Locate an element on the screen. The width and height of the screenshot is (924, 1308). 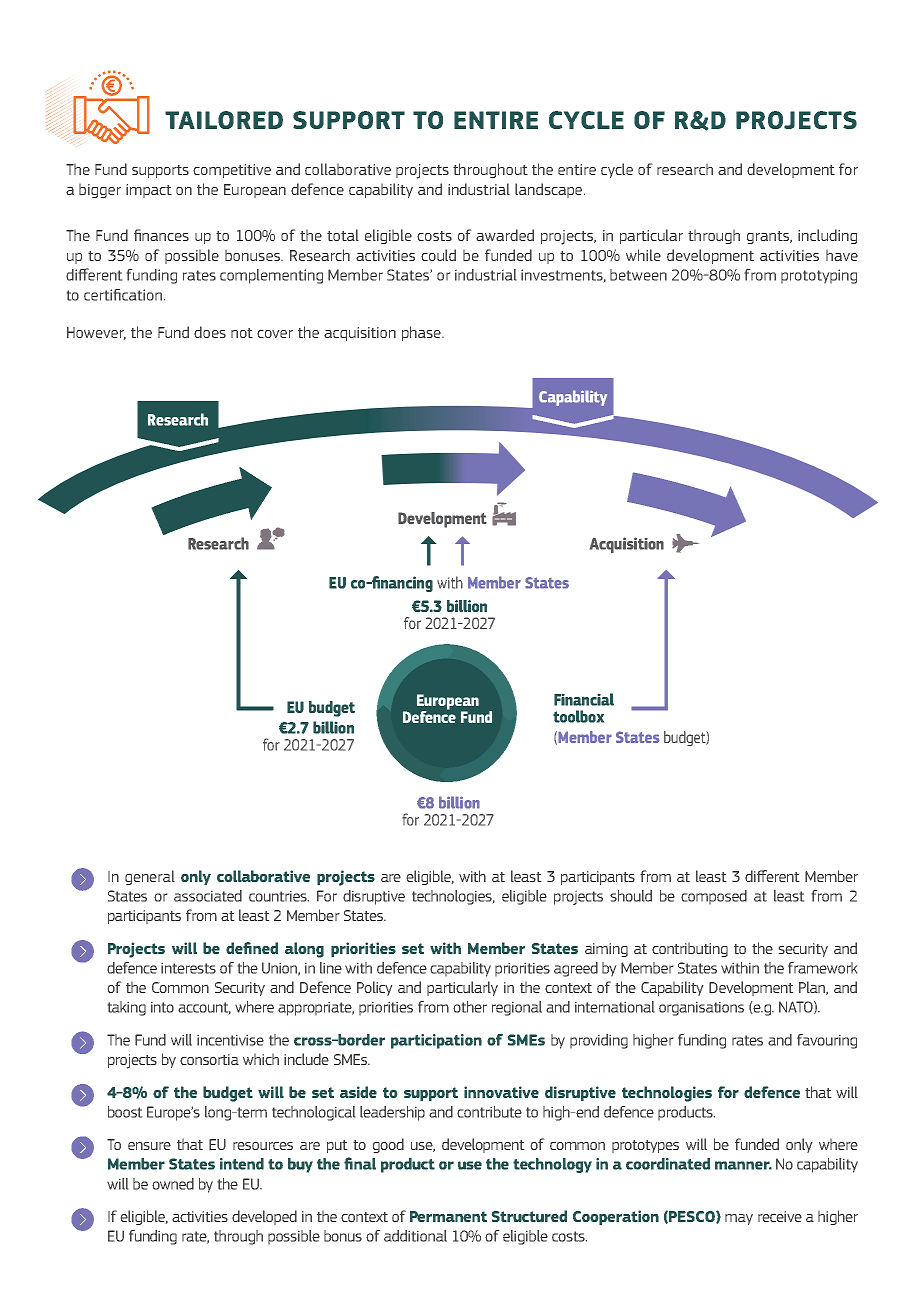
prototyping is located at coordinates (819, 276).
